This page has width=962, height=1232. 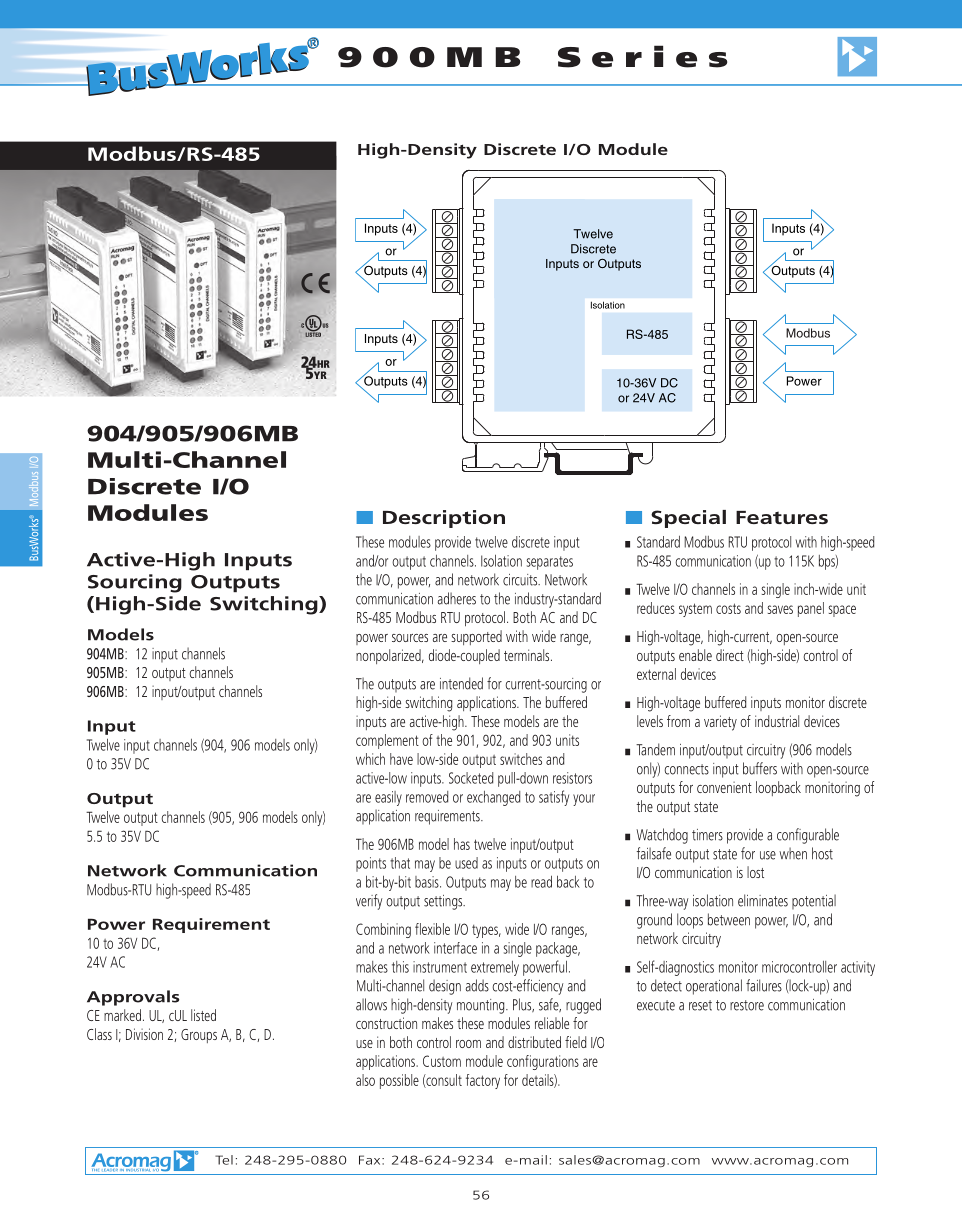 What do you see at coordinates (642, 56) in the page?
I see `Series` at bounding box center [642, 56].
